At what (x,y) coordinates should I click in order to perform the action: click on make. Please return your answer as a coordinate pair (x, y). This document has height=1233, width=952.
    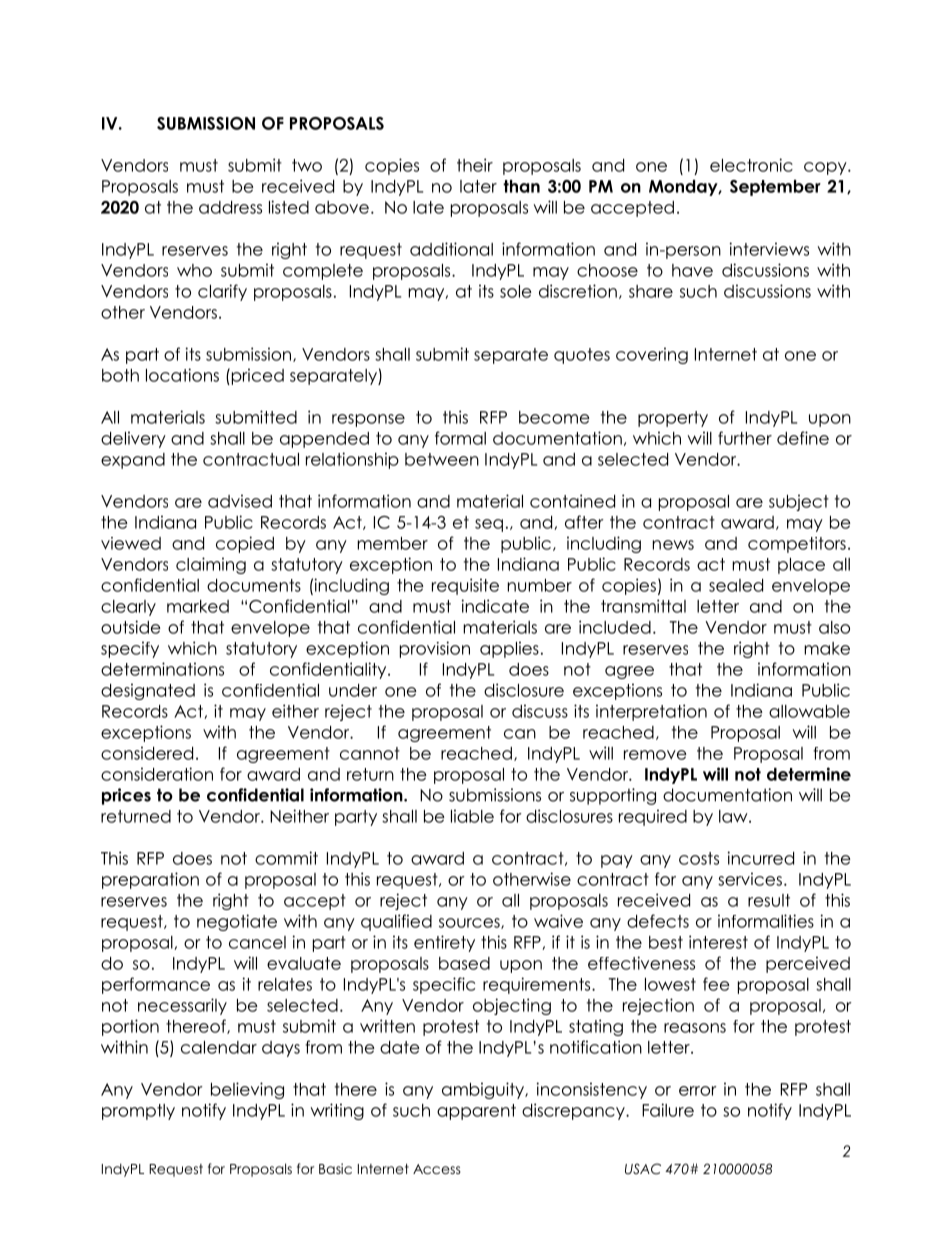
    Looking at the image, I should click on (827, 648).
